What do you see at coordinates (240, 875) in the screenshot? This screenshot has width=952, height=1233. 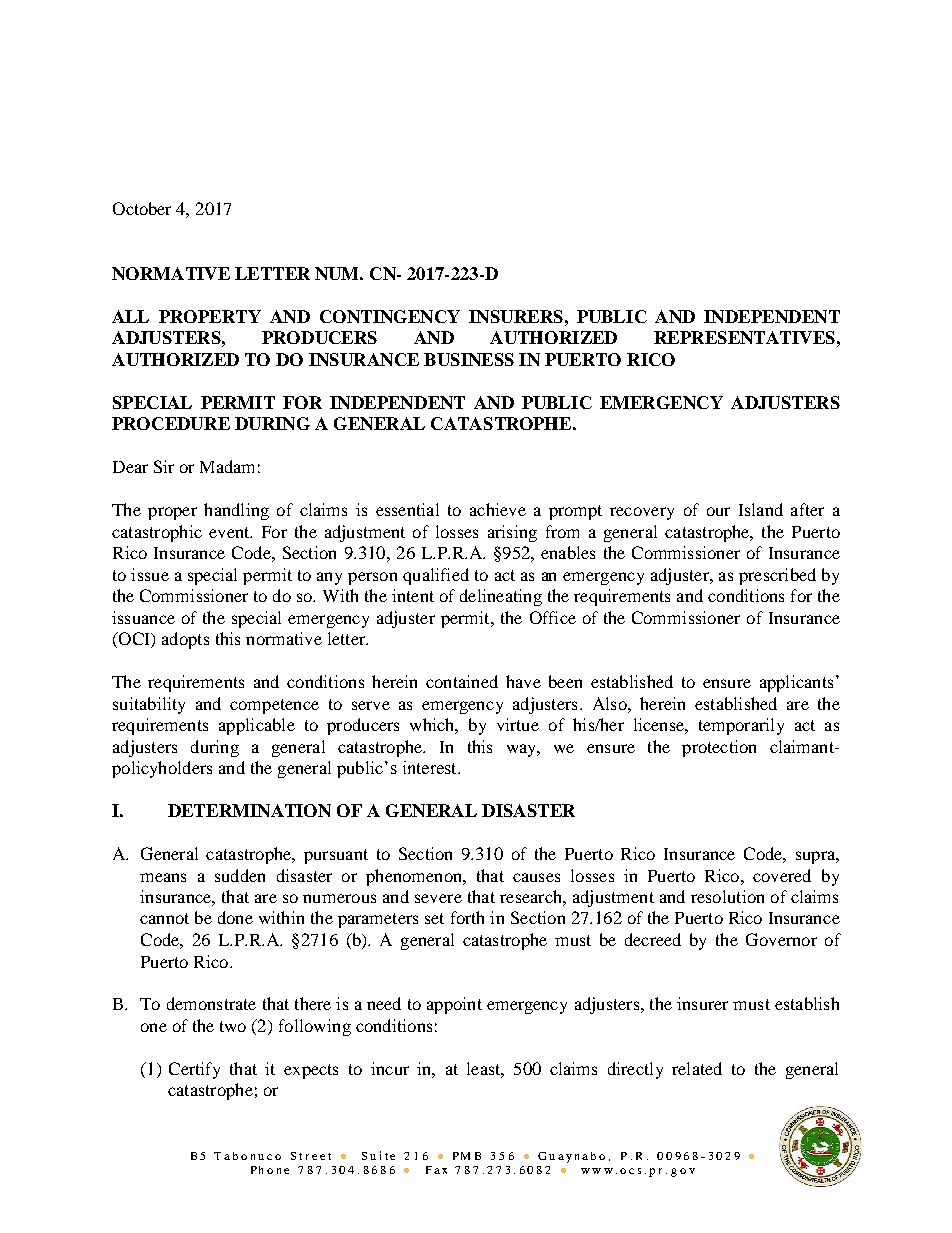 I see `sudden` at bounding box center [240, 875].
